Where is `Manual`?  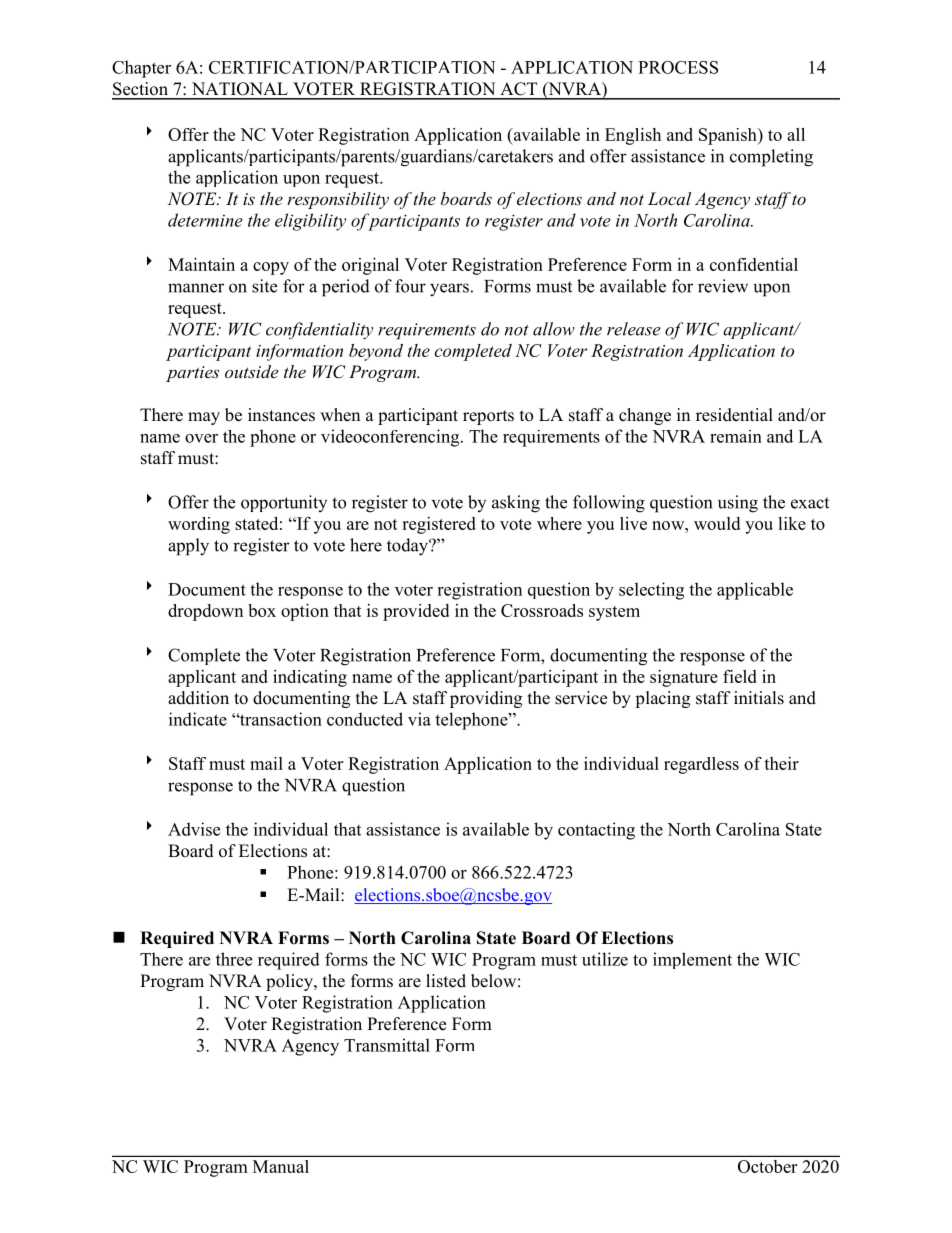
Manual is located at coordinates (281, 1166).
